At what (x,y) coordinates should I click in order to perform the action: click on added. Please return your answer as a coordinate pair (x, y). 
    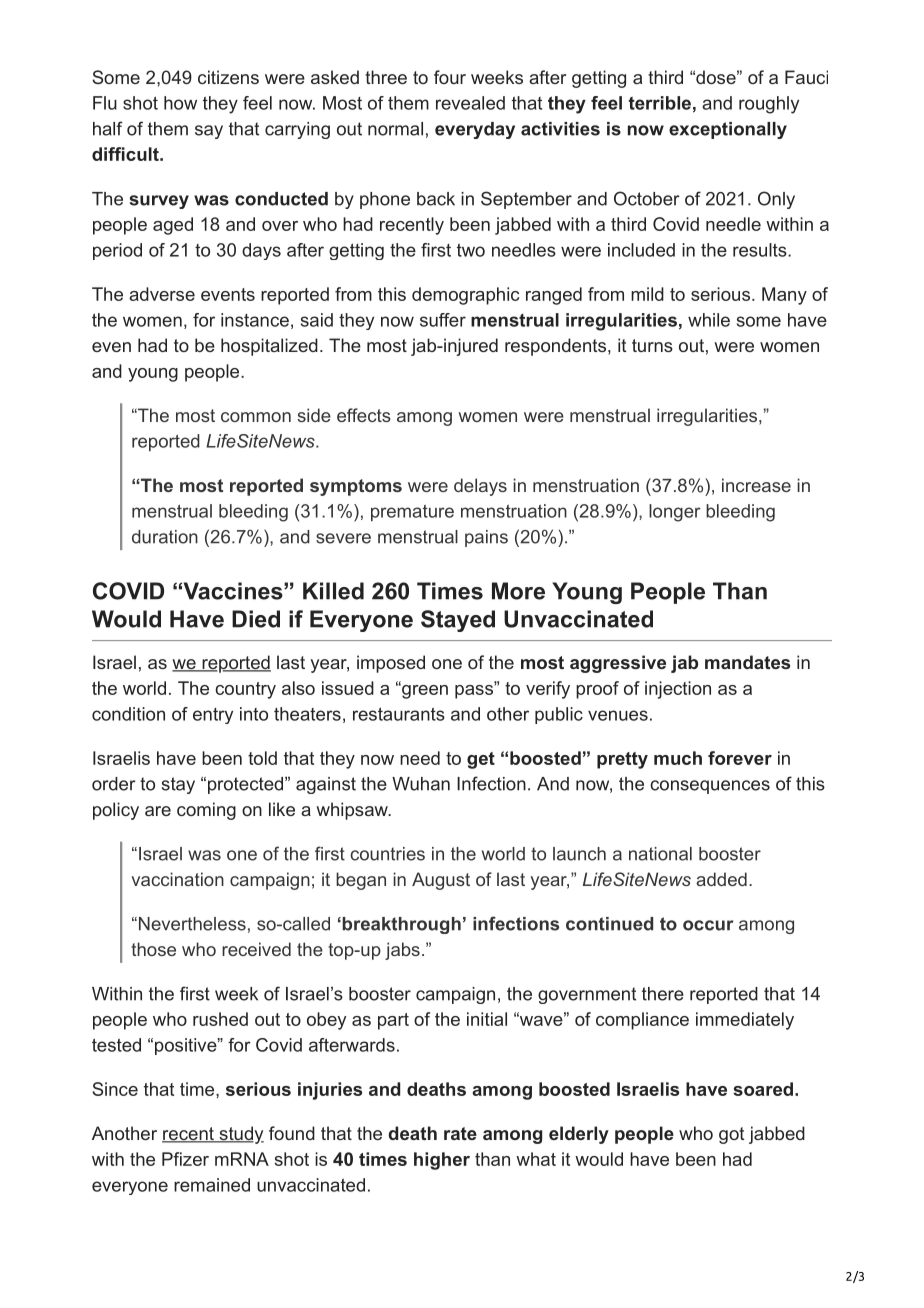
    Looking at the image, I should click on (721, 879).
